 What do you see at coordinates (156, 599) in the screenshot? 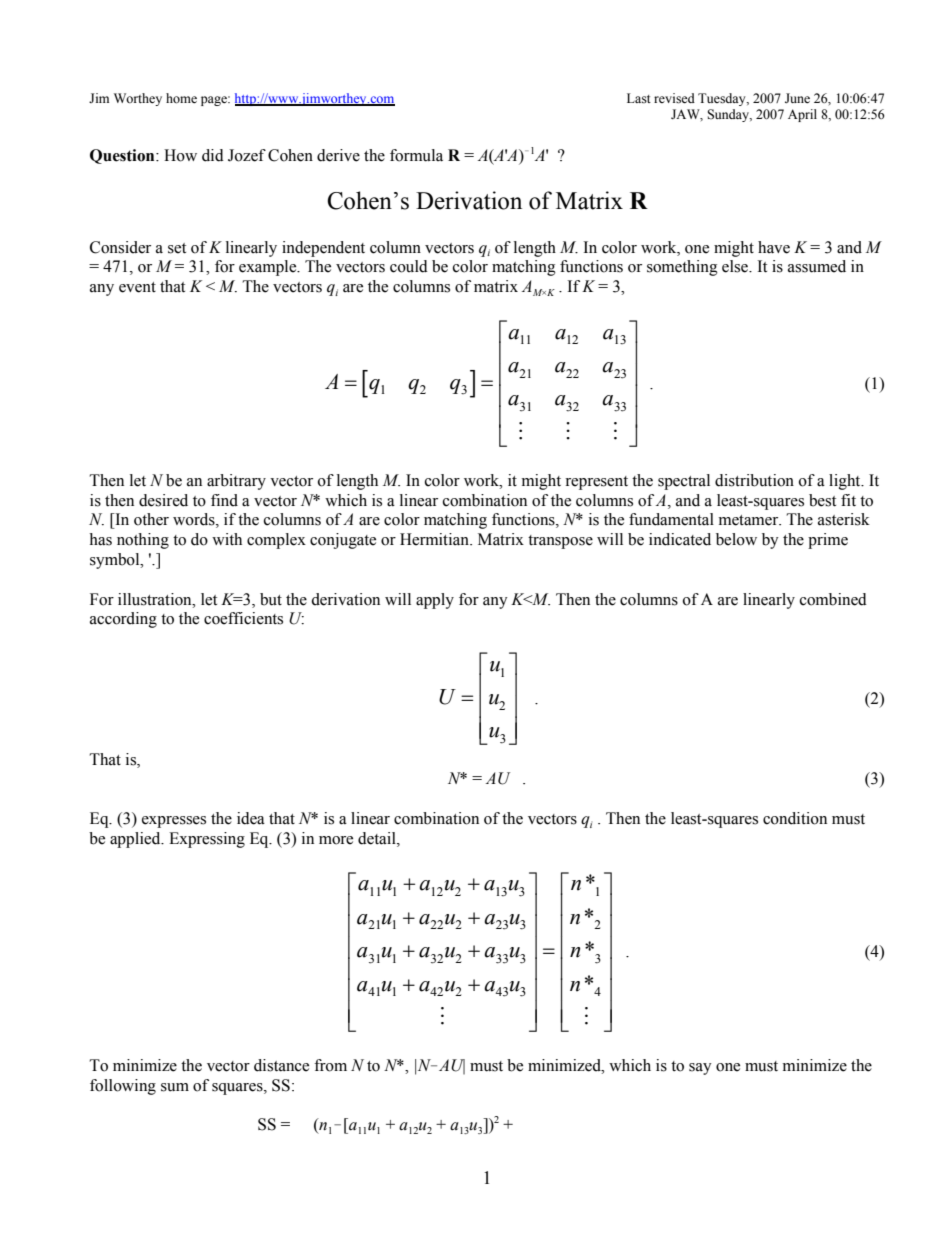
I see `illustration` at bounding box center [156, 599].
